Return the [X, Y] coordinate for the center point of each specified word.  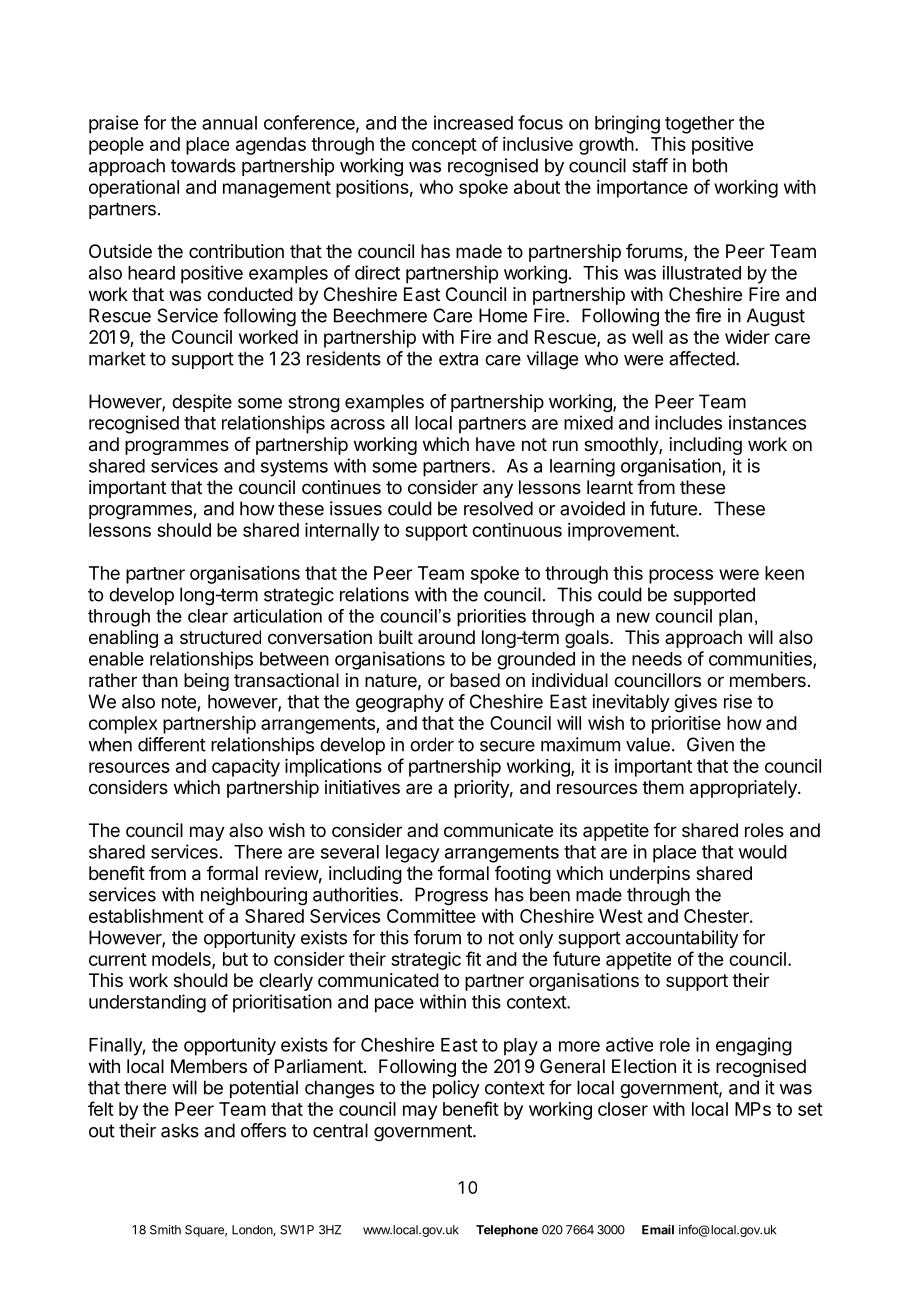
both [710, 165]
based [475, 680]
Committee [431, 916]
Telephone [507, 1231]
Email [658, 1229]
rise [738, 701]
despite [202, 403]
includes [688, 422]
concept [444, 146]
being [206, 682]
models [182, 960]
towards [203, 165]
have [495, 444]
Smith [165, 1230]
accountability [682, 939]
